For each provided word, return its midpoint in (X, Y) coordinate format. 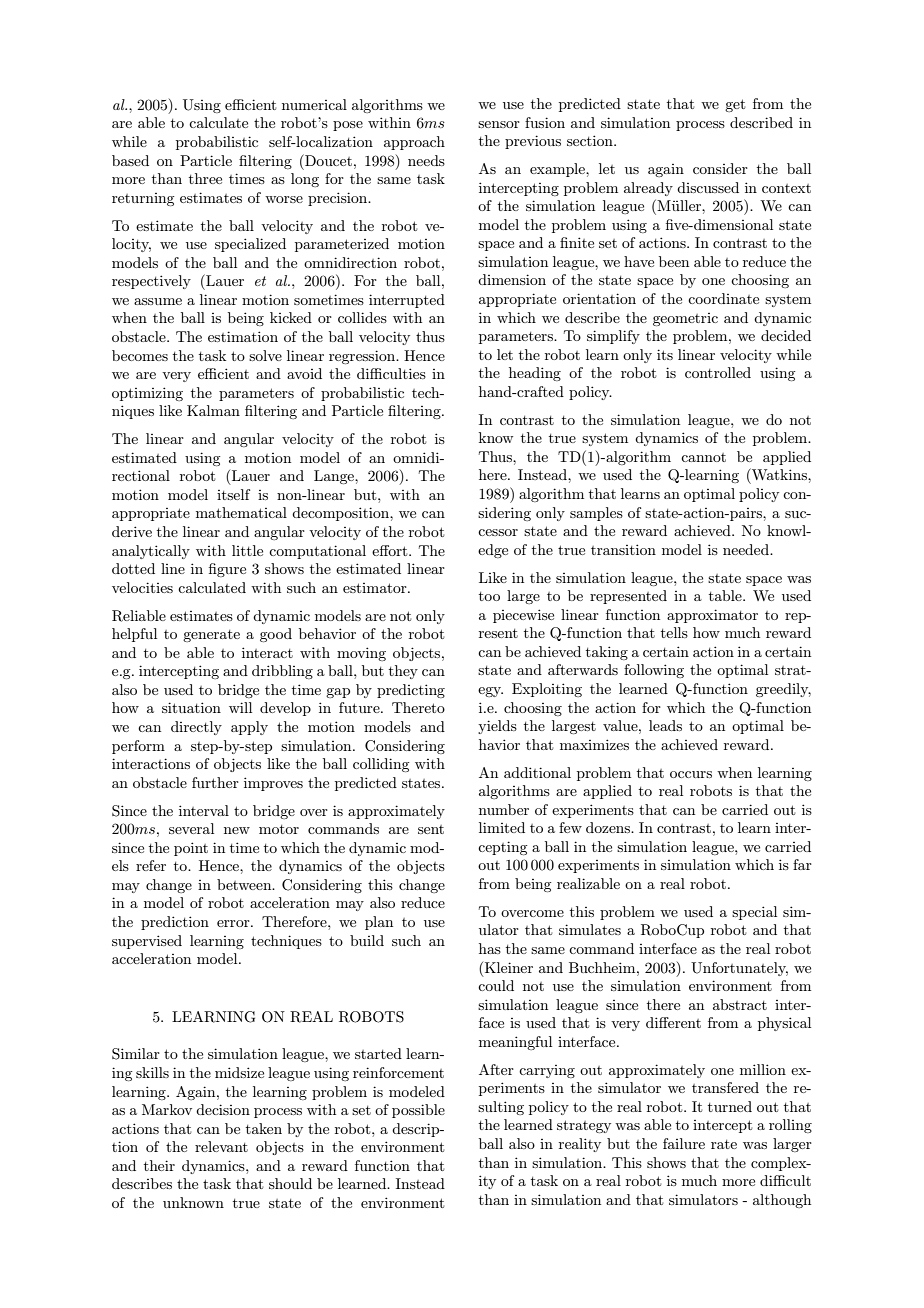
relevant (221, 1146)
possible (418, 1111)
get (735, 105)
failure (684, 1143)
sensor (499, 124)
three (205, 178)
